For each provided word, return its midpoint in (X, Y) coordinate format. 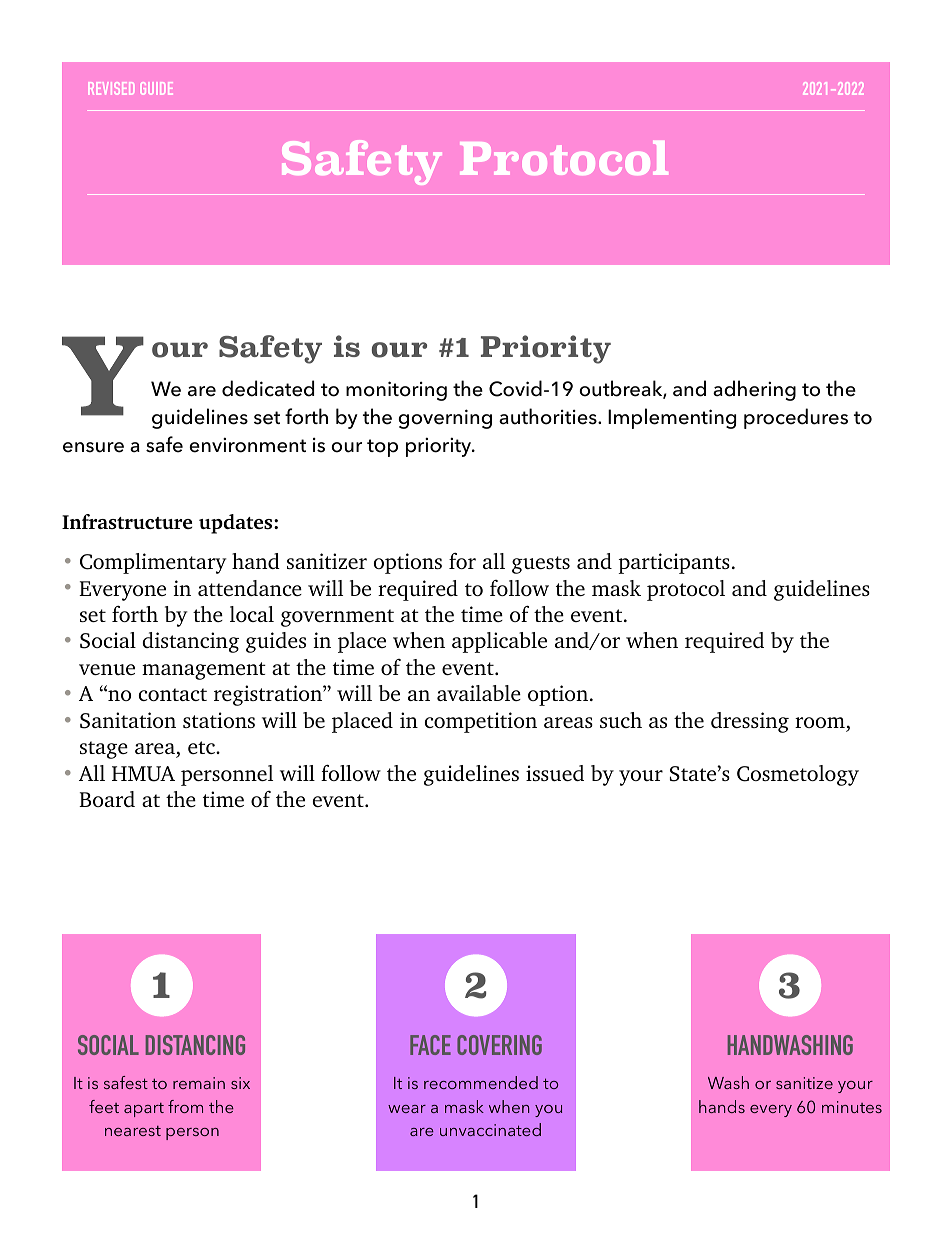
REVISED (111, 88)
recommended (481, 1082)
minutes (852, 1107)
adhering (754, 390)
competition (481, 722)
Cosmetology (798, 775)
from (185, 1106)
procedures (796, 418)
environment (247, 445)
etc (202, 747)
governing (445, 419)
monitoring (396, 391)
